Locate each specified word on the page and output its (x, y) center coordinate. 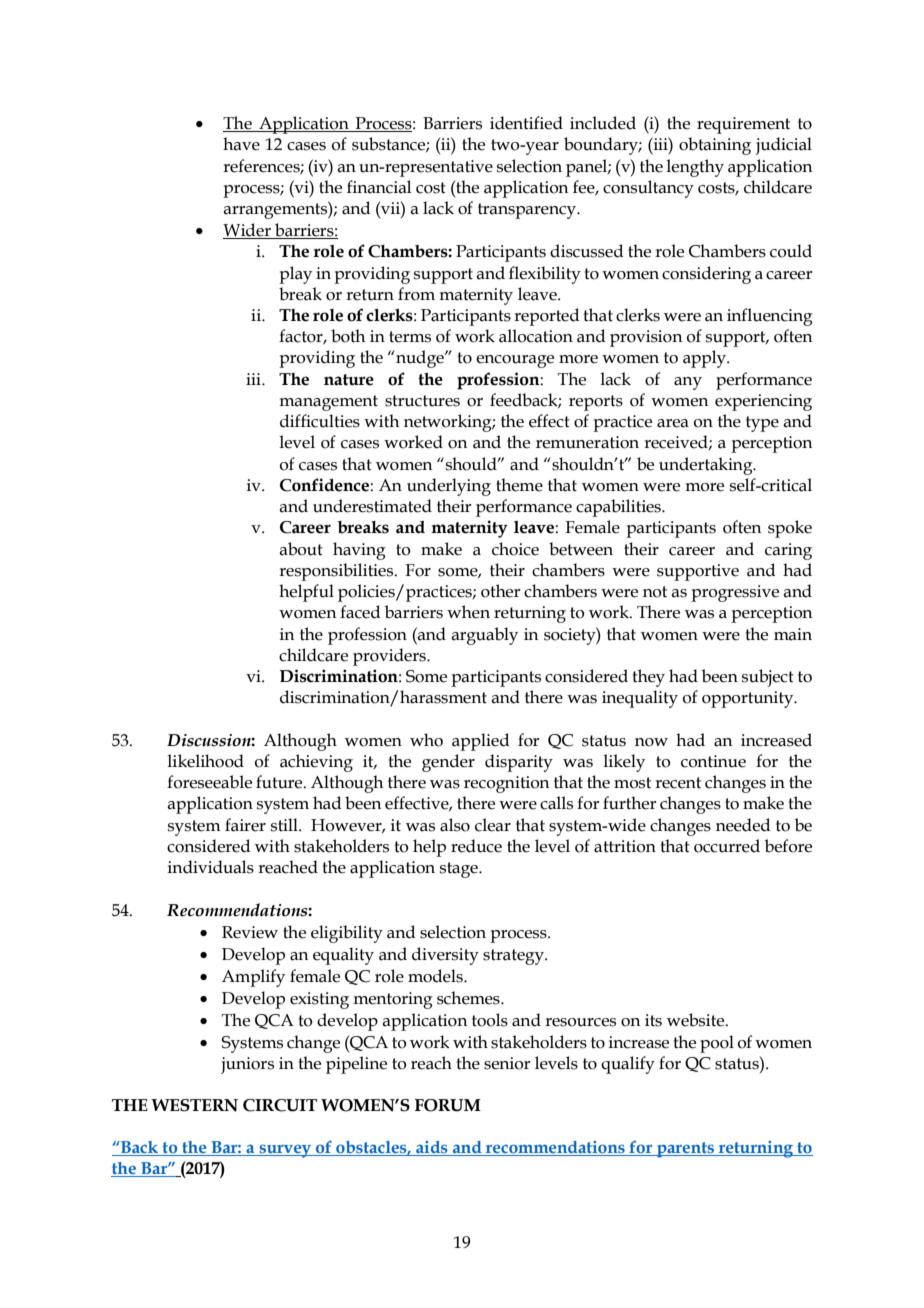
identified (526, 123)
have (241, 144)
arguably (484, 636)
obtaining (715, 146)
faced (360, 612)
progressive (735, 593)
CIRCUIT (280, 1105)
